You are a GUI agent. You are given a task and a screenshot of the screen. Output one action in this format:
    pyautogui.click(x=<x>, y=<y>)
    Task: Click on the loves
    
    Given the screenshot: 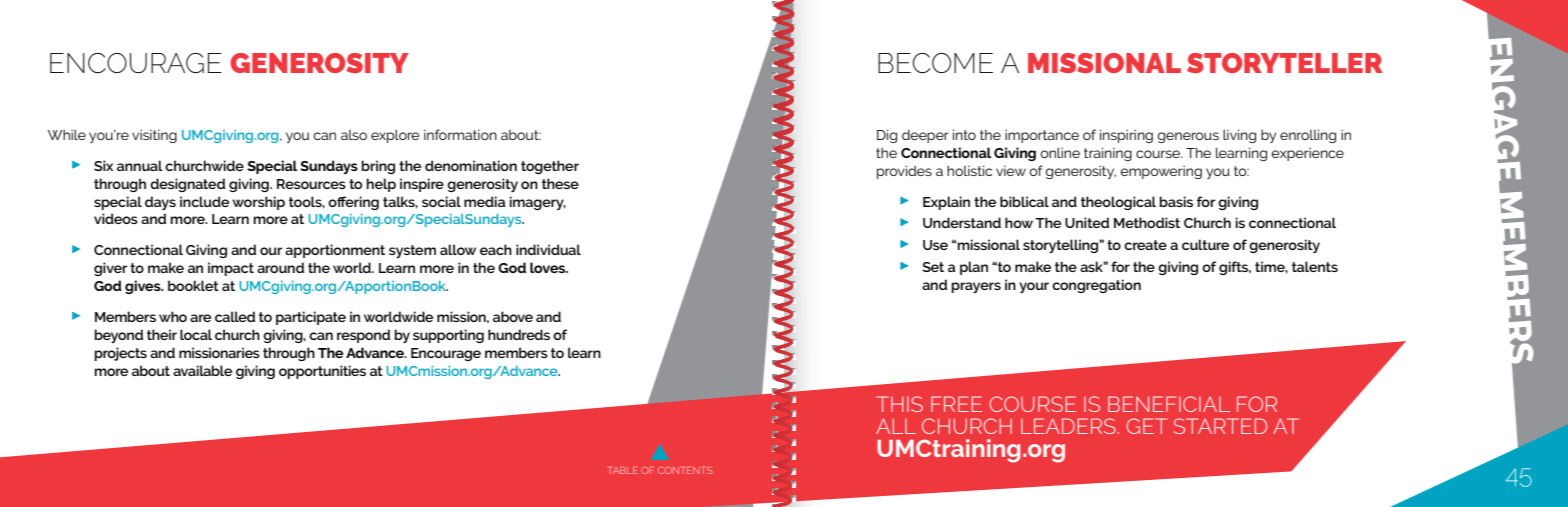 What is the action you would take?
    pyautogui.click(x=549, y=267)
